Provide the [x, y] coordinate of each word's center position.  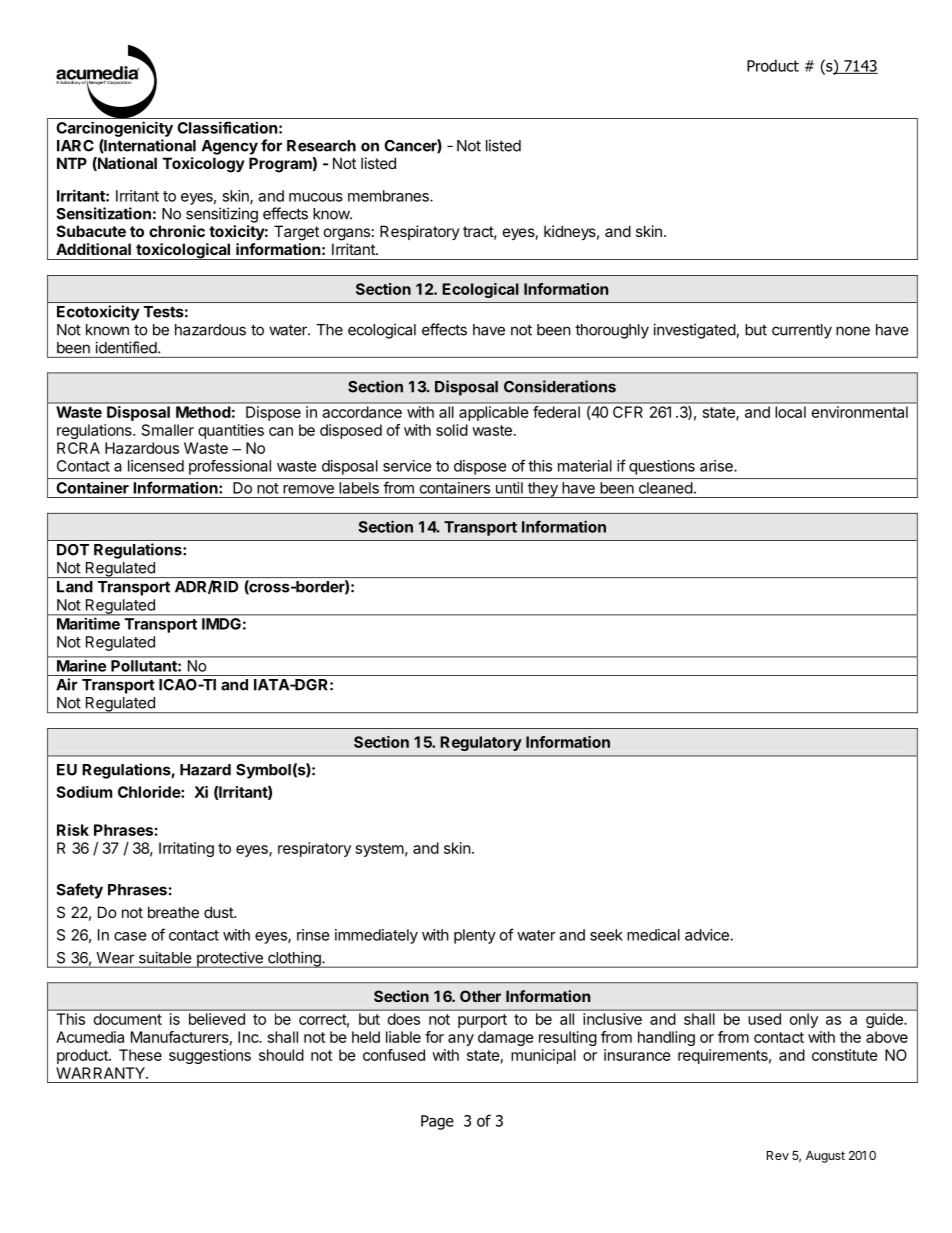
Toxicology [204, 165]
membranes [389, 196]
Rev [778, 1155]
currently [802, 331]
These [140, 1055]
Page [437, 1122]
